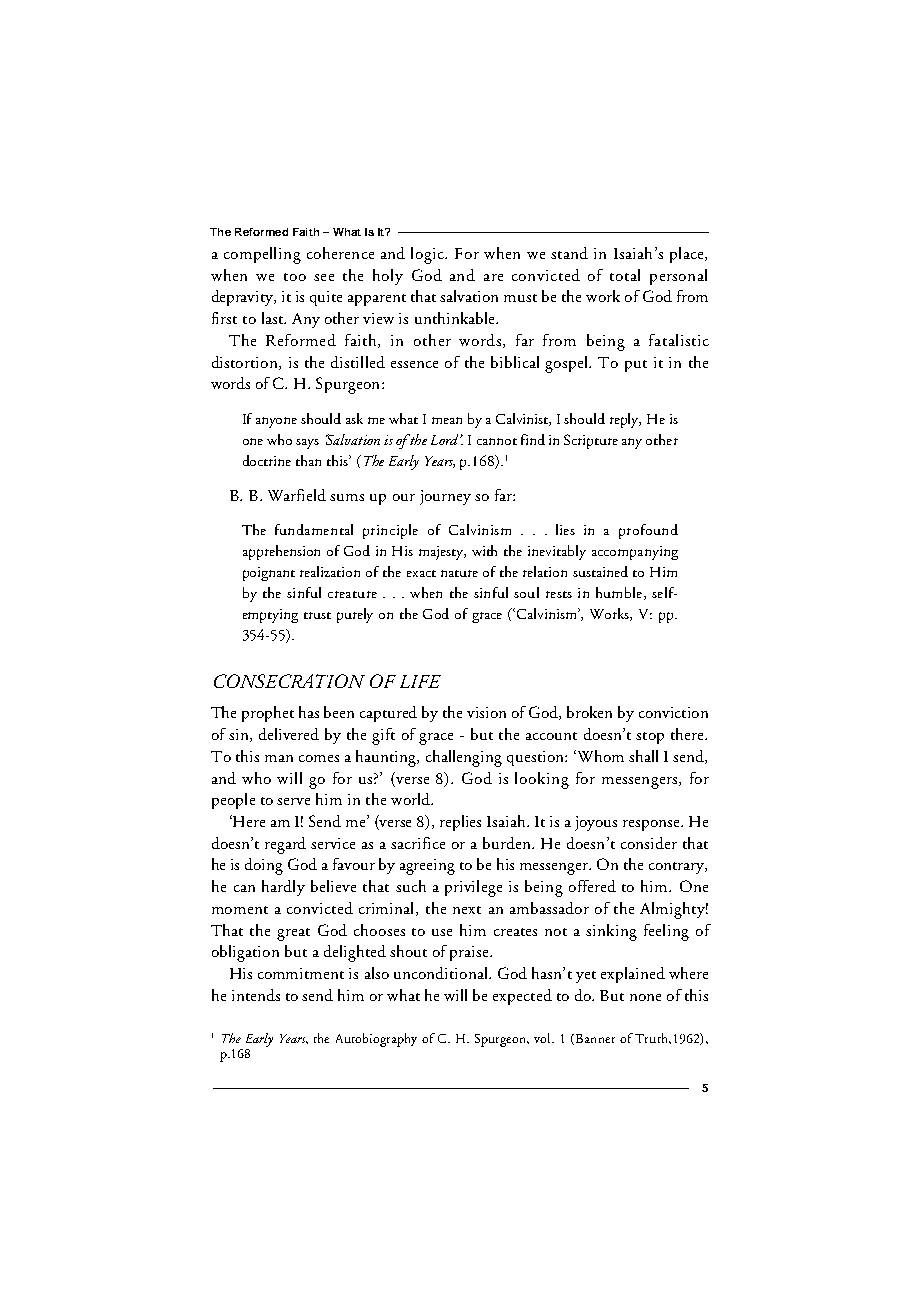  I want to click on too, so click(295, 277).
